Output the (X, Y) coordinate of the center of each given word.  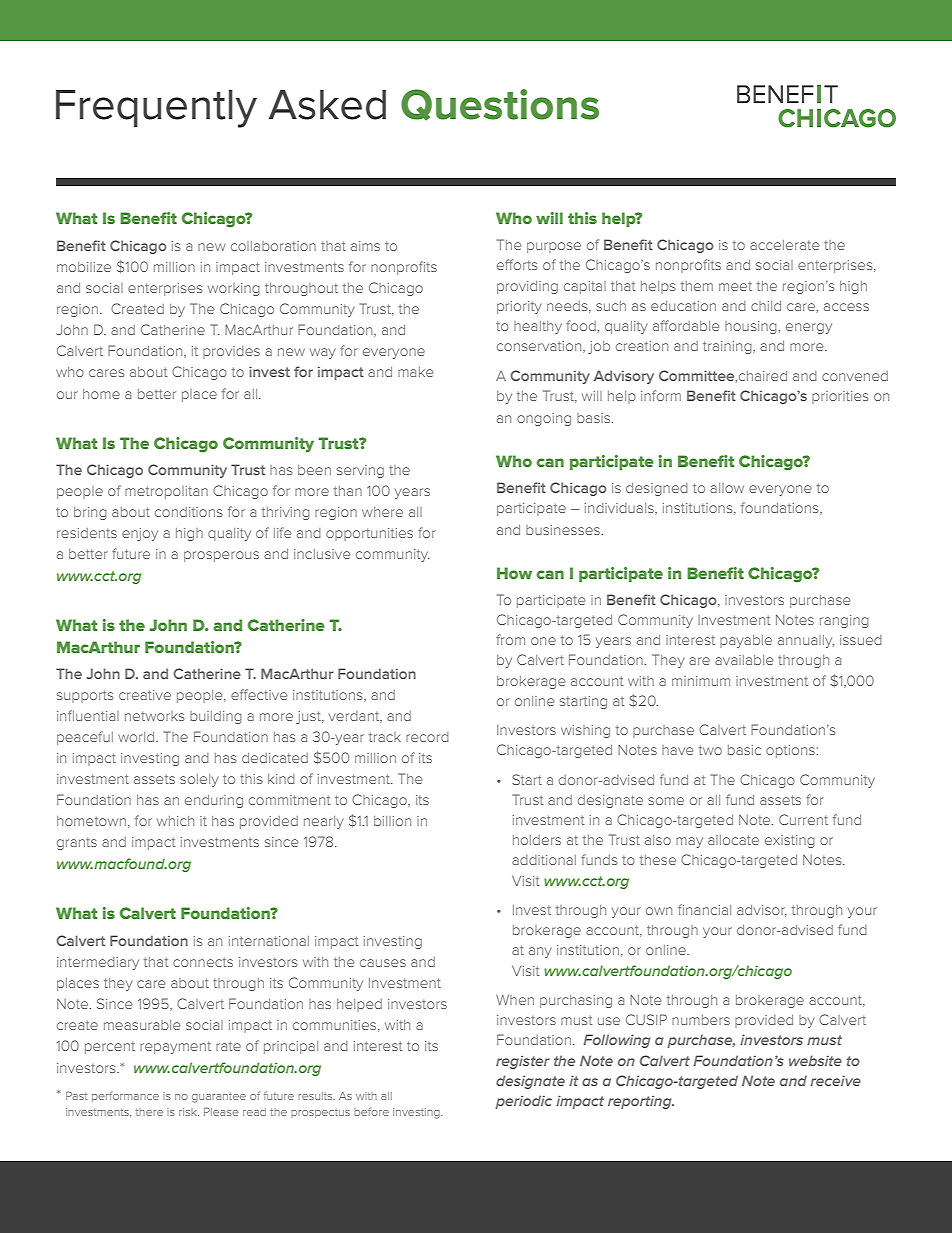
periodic (523, 1102)
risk (189, 1112)
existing (790, 841)
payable (746, 641)
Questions (500, 105)
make (415, 372)
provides (231, 352)
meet (735, 286)
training (728, 347)
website (815, 1060)
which (175, 821)
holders (537, 840)
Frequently (156, 109)
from (510, 639)
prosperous (221, 556)
